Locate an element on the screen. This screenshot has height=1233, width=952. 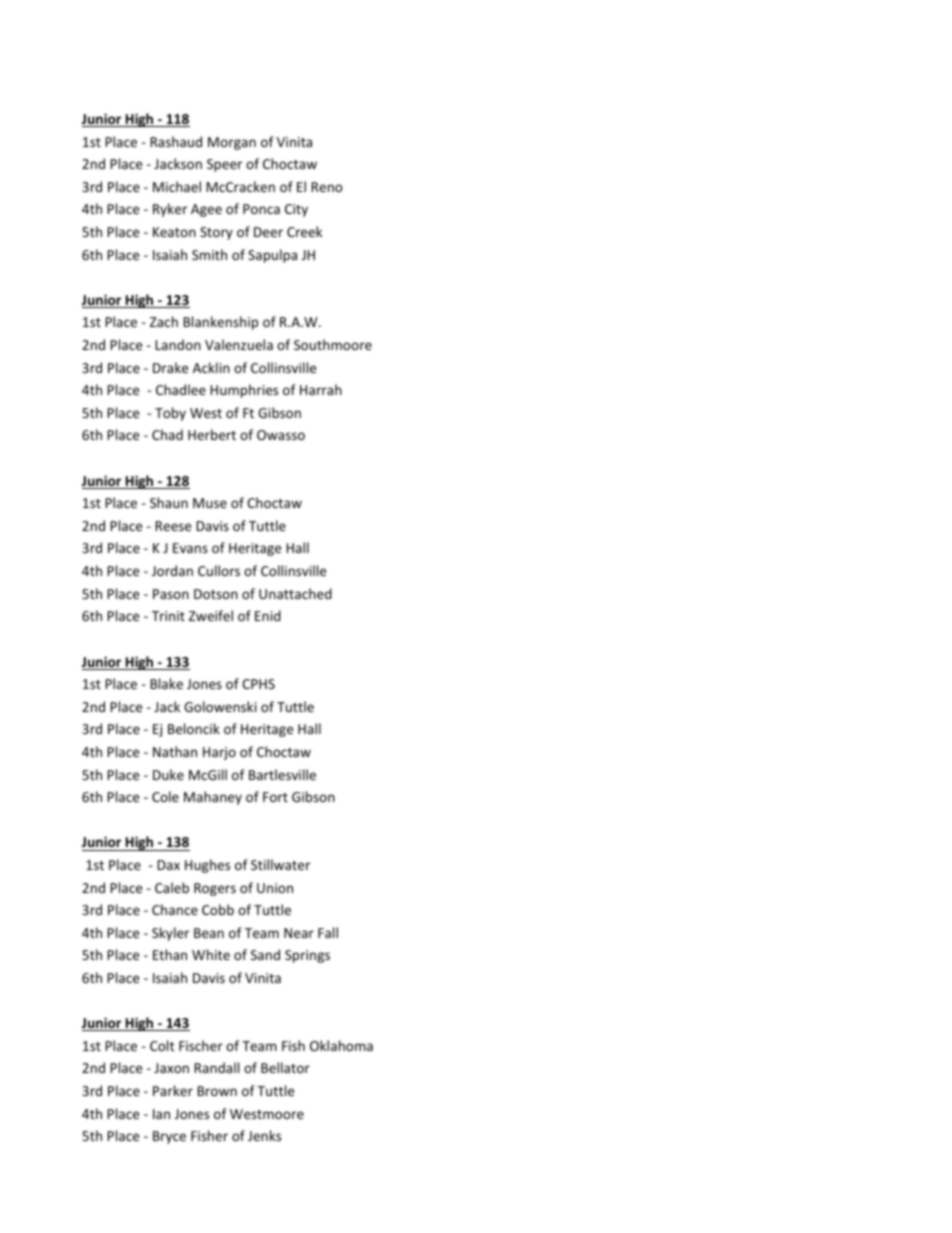
Morgan is located at coordinates (232, 143).
